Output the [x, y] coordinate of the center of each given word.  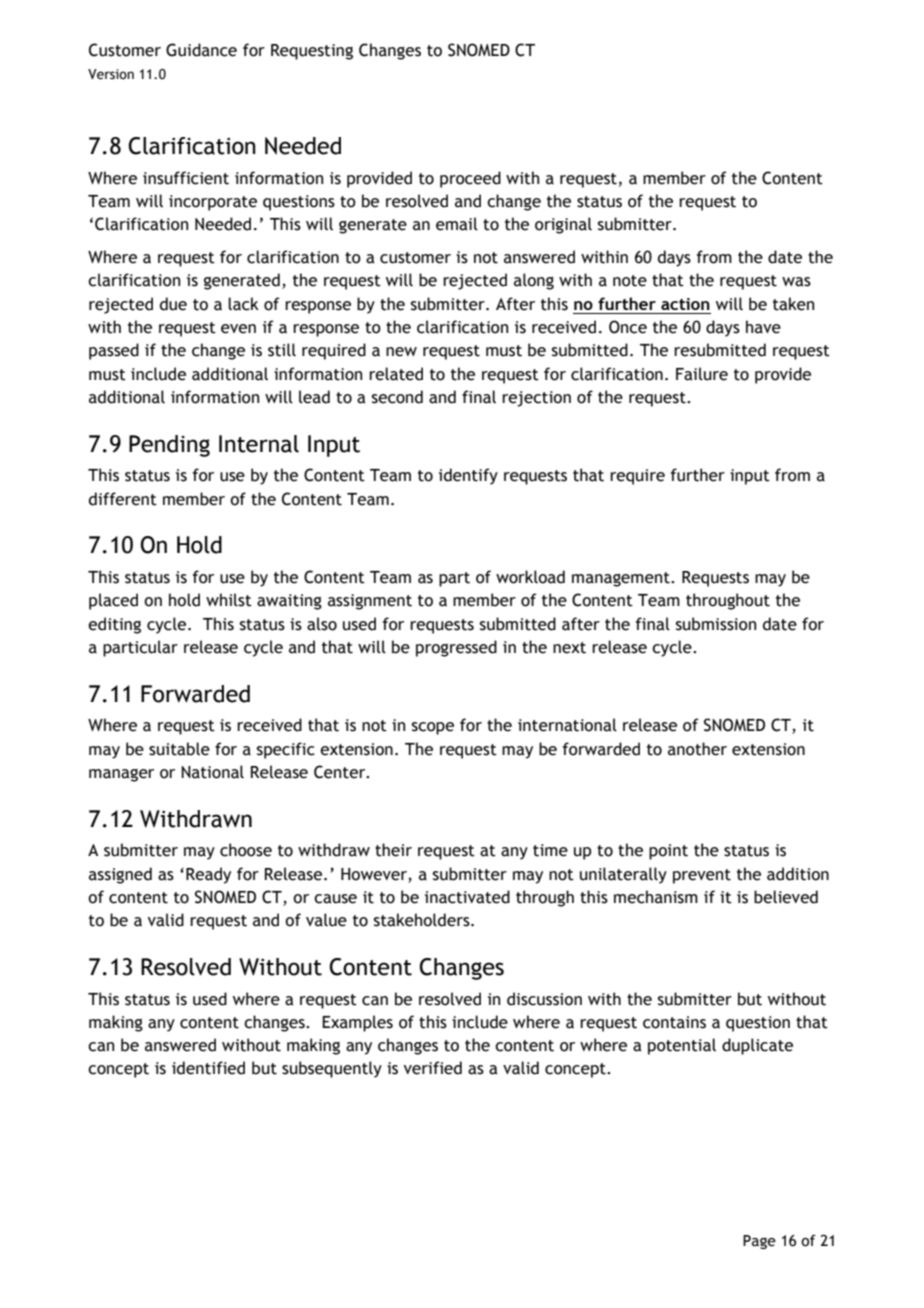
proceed [470, 179]
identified [208, 1068]
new [401, 352]
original [563, 225]
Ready [208, 875]
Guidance [201, 50]
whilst [229, 600]
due [173, 304]
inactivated [467, 897]
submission [716, 624]
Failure [702, 374]
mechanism [656, 897]
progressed [456, 648]
